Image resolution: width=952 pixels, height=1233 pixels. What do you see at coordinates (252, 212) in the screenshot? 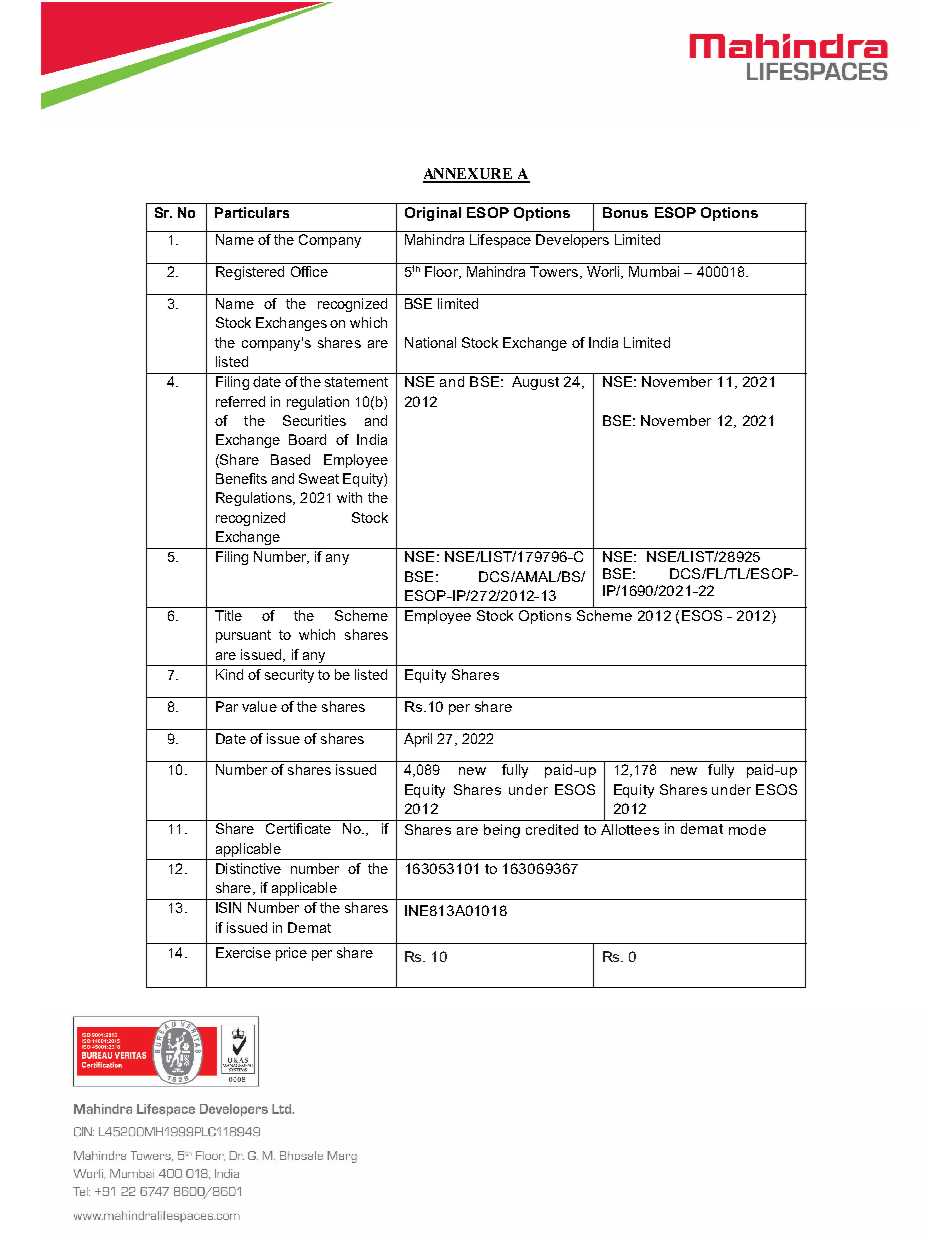
I see `Particulars` at bounding box center [252, 212].
